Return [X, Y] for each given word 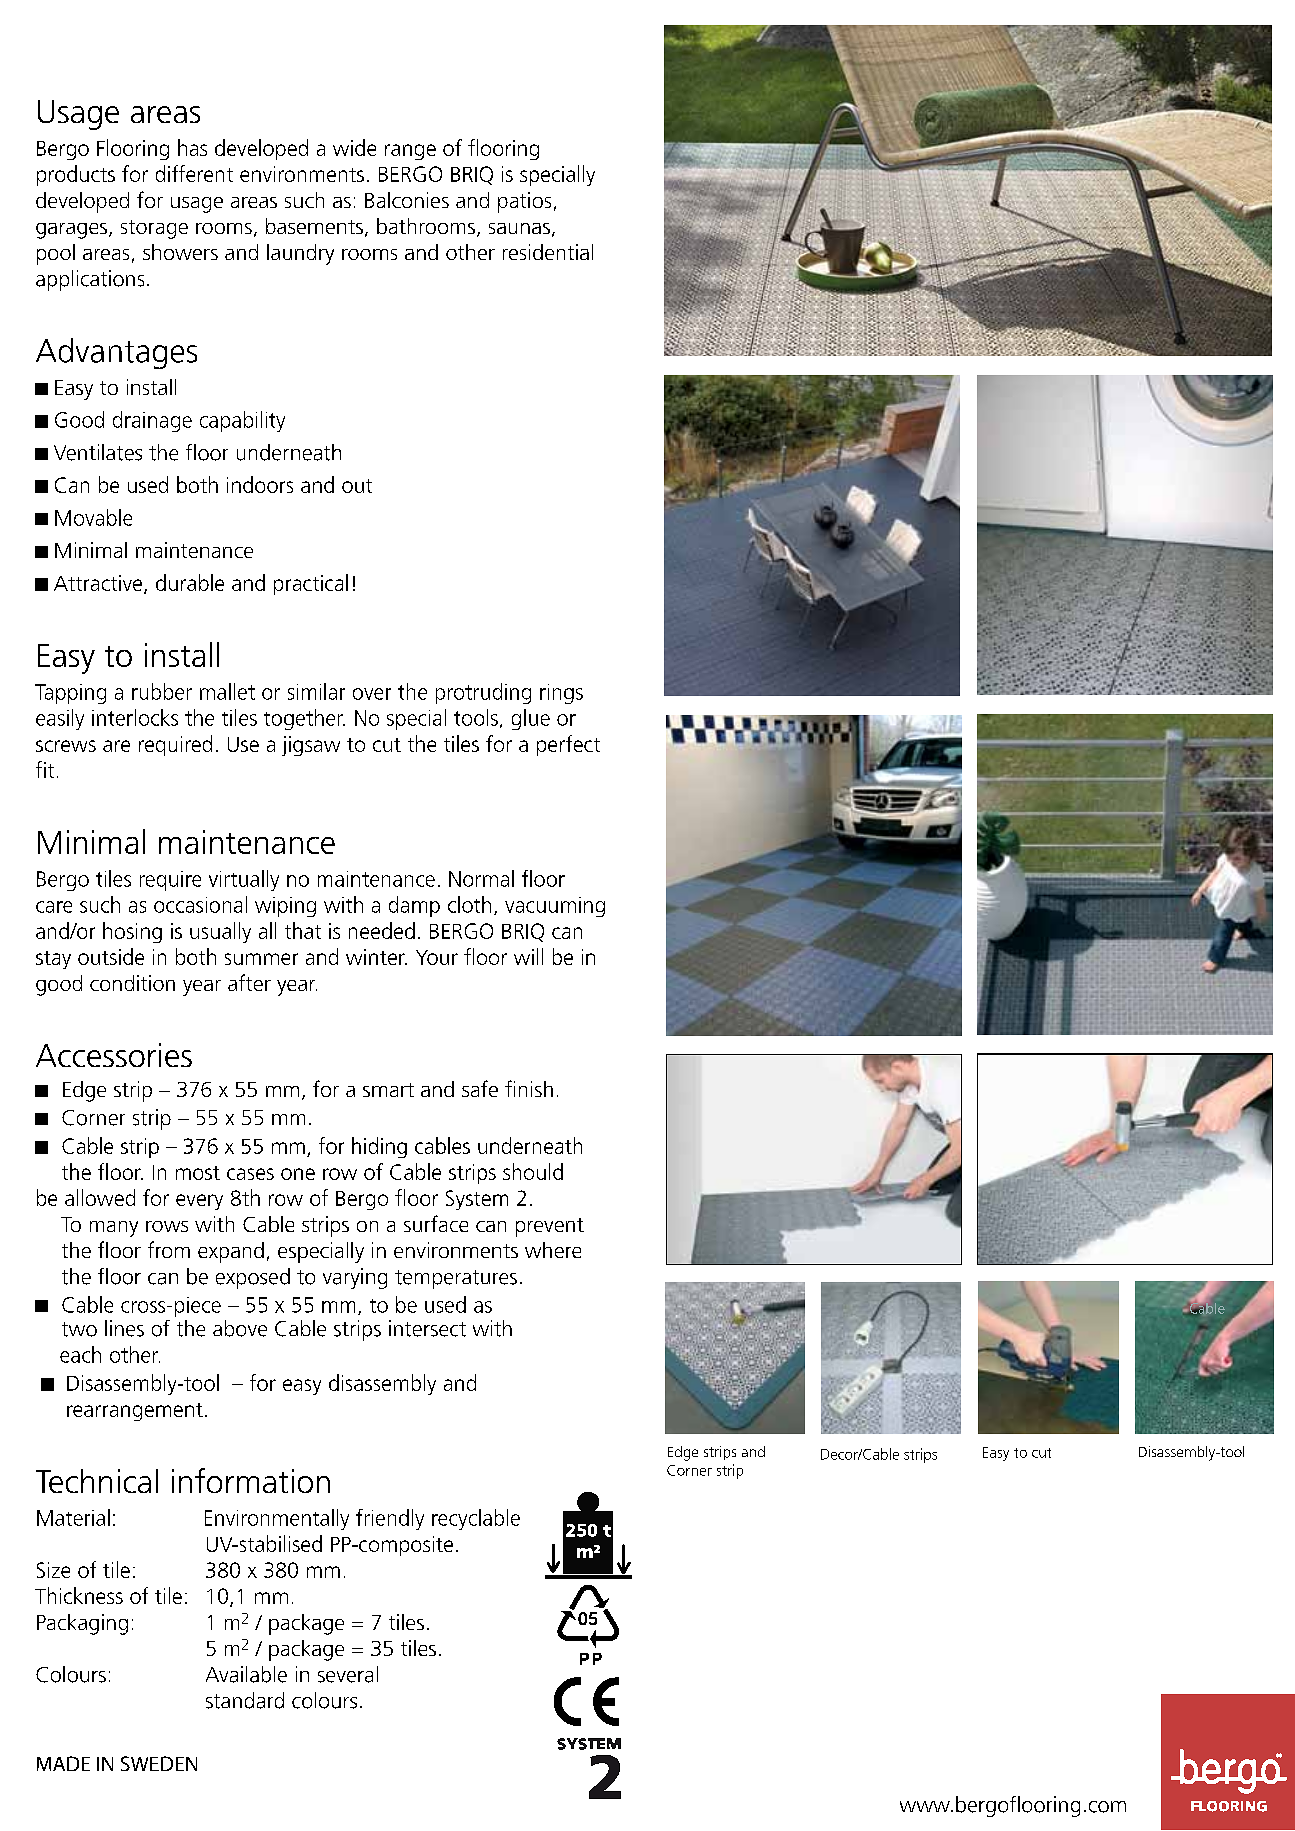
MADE [63, 1763]
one [298, 1174]
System [477, 1200]
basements [314, 226]
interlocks [135, 717]
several [348, 1674]
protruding [483, 693]
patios [524, 202]
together [304, 719]
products [76, 175]
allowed [100, 1197]
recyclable [476, 1519]
